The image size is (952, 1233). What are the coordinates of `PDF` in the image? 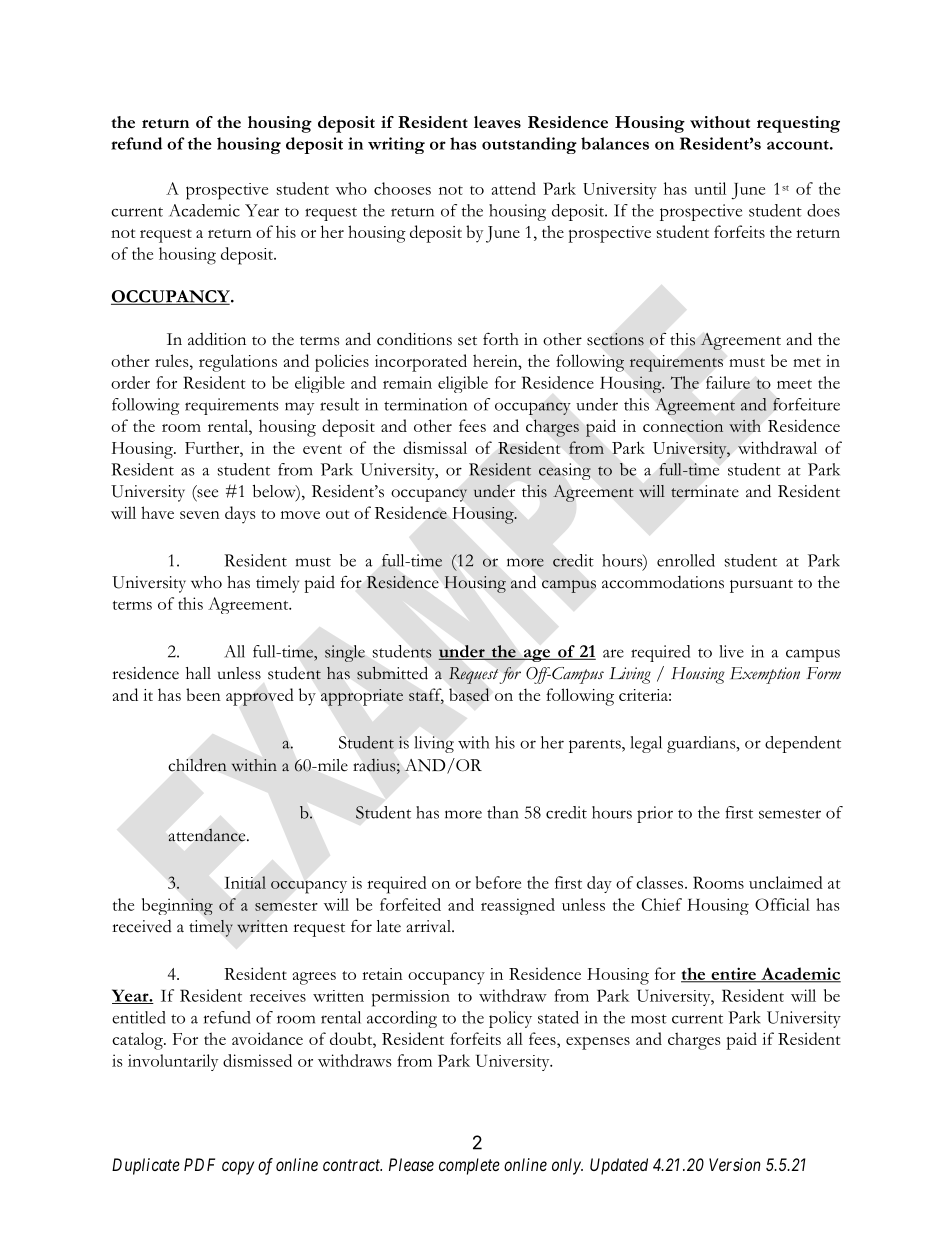 It's located at (199, 1164).
